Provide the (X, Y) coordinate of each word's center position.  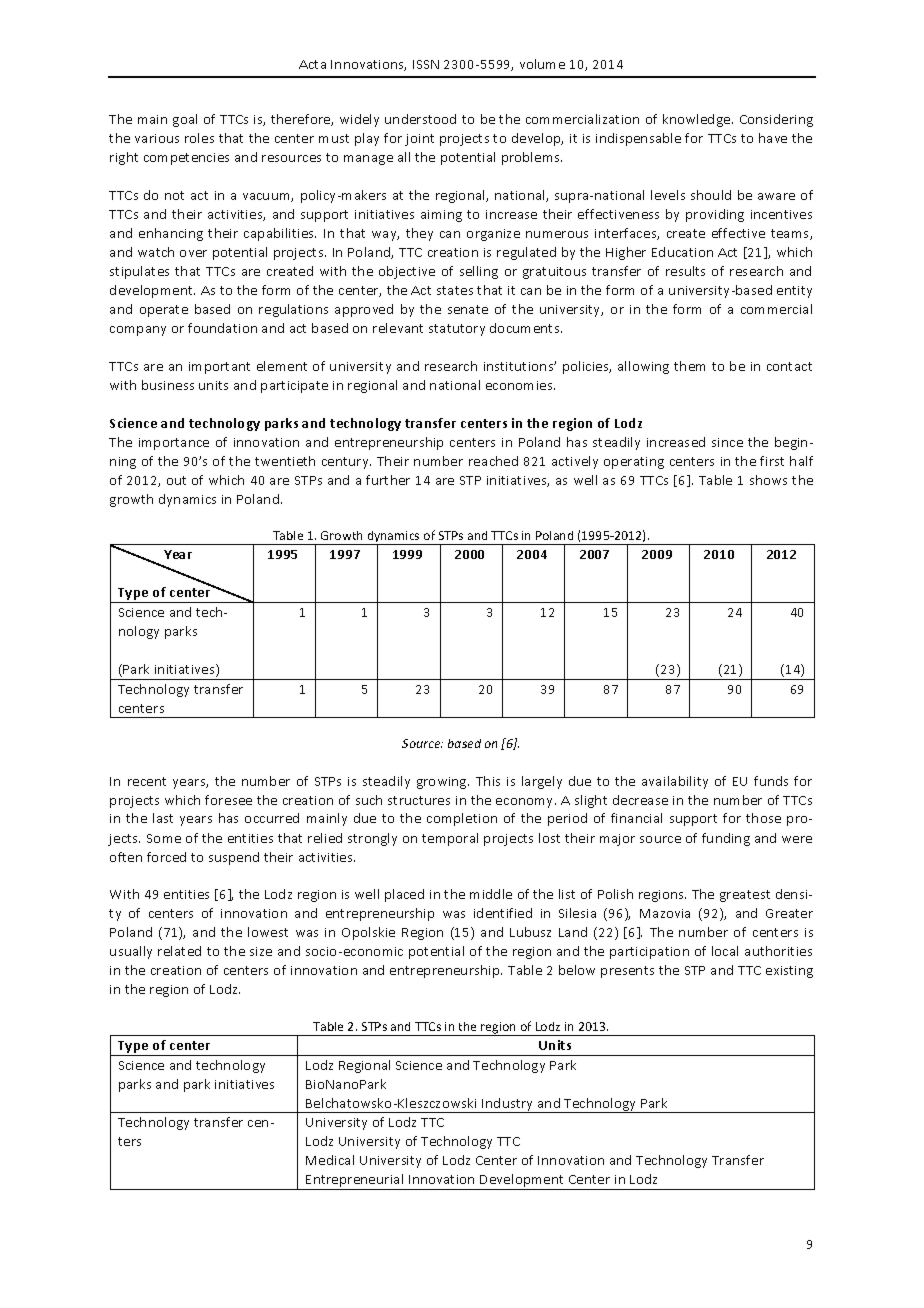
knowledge (698, 120)
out (176, 480)
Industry (508, 1105)
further (388, 480)
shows (768, 480)
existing (789, 972)
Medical (330, 1160)
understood (420, 119)
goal (185, 120)
